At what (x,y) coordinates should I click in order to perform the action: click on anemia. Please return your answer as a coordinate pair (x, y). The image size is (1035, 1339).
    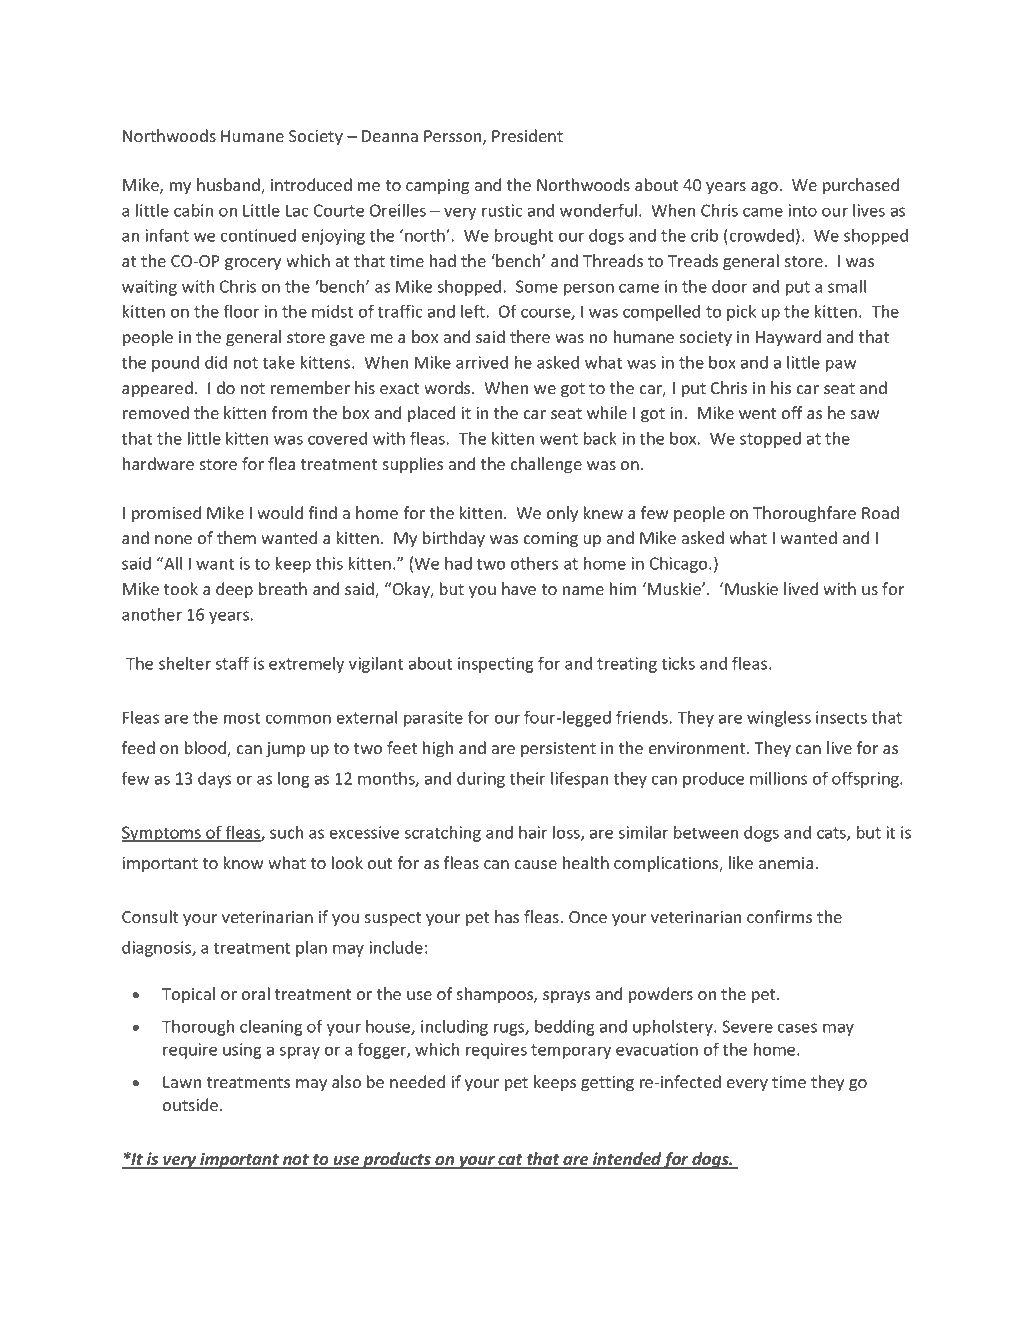
    Looking at the image, I should click on (786, 863).
